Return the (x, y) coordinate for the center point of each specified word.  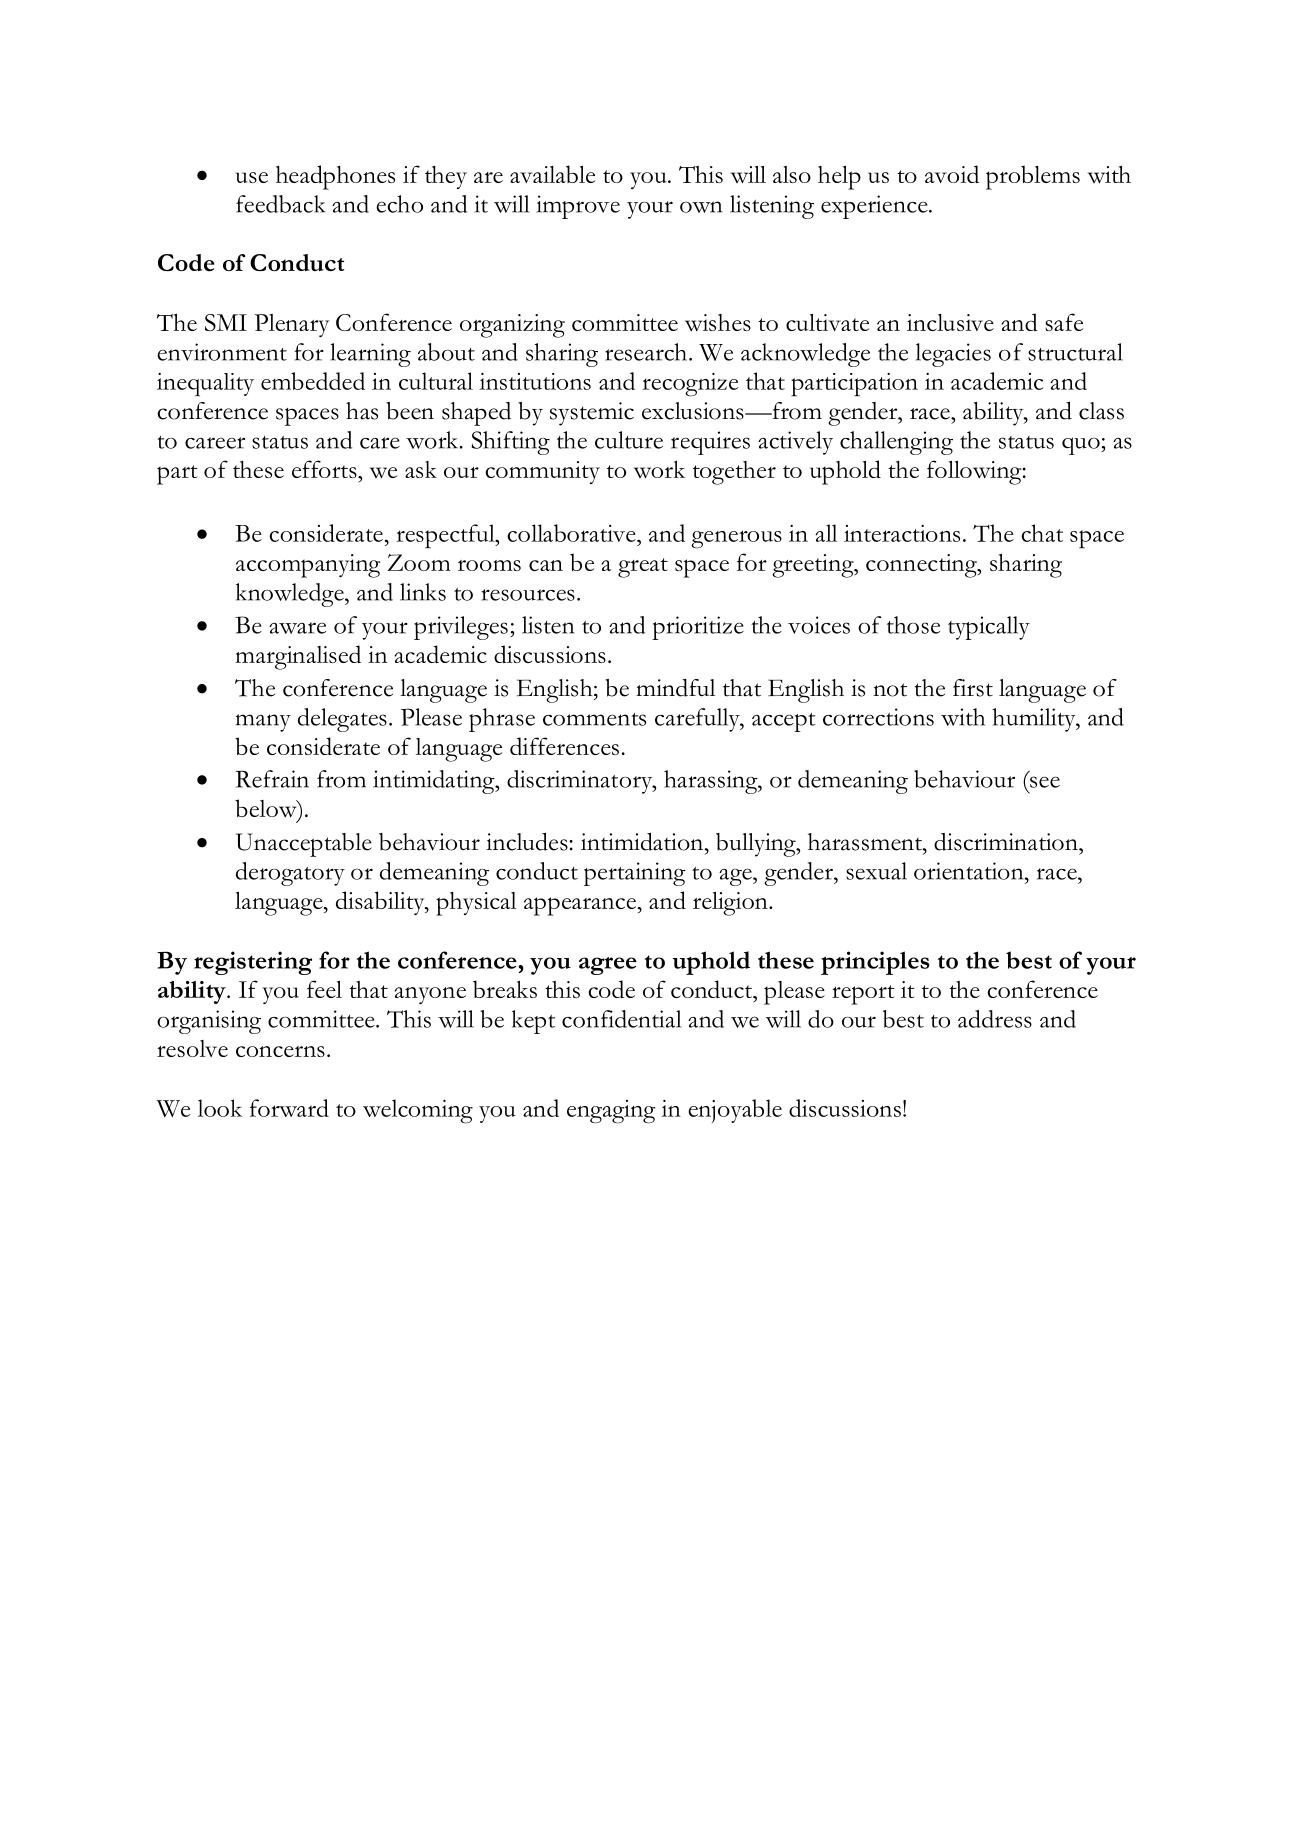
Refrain (272, 779)
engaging (611, 1112)
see (1045, 782)
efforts (325, 469)
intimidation (643, 842)
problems (1033, 177)
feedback (281, 204)
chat (1042, 533)
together (734, 473)
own (701, 207)
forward (289, 1108)
